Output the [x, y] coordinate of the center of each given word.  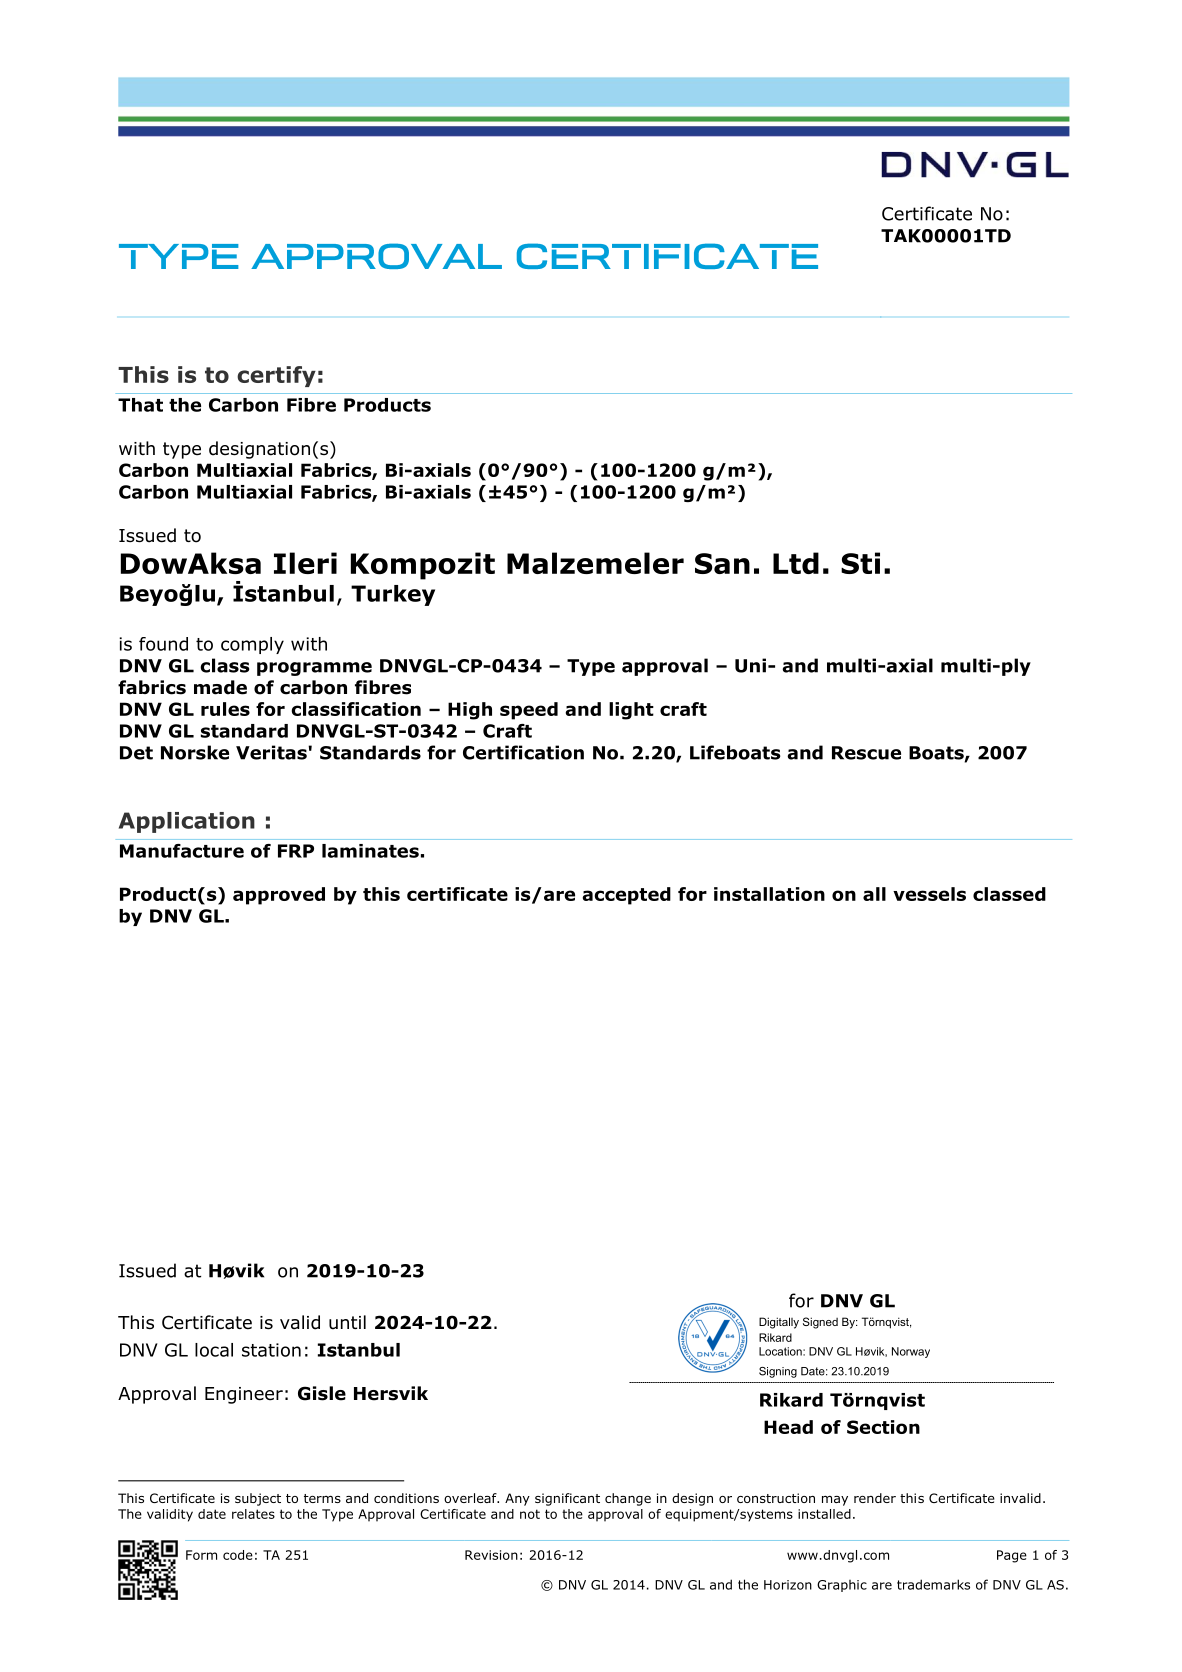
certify [276, 376]
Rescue [866, 753]
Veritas [272, 752]
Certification [523, 752]
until [347, 1322]
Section [883, 1427]
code [238, 1555]
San [722, 563]
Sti [860, 563]
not [530, 1514]
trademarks [933, 1584]
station [271, 1350]
